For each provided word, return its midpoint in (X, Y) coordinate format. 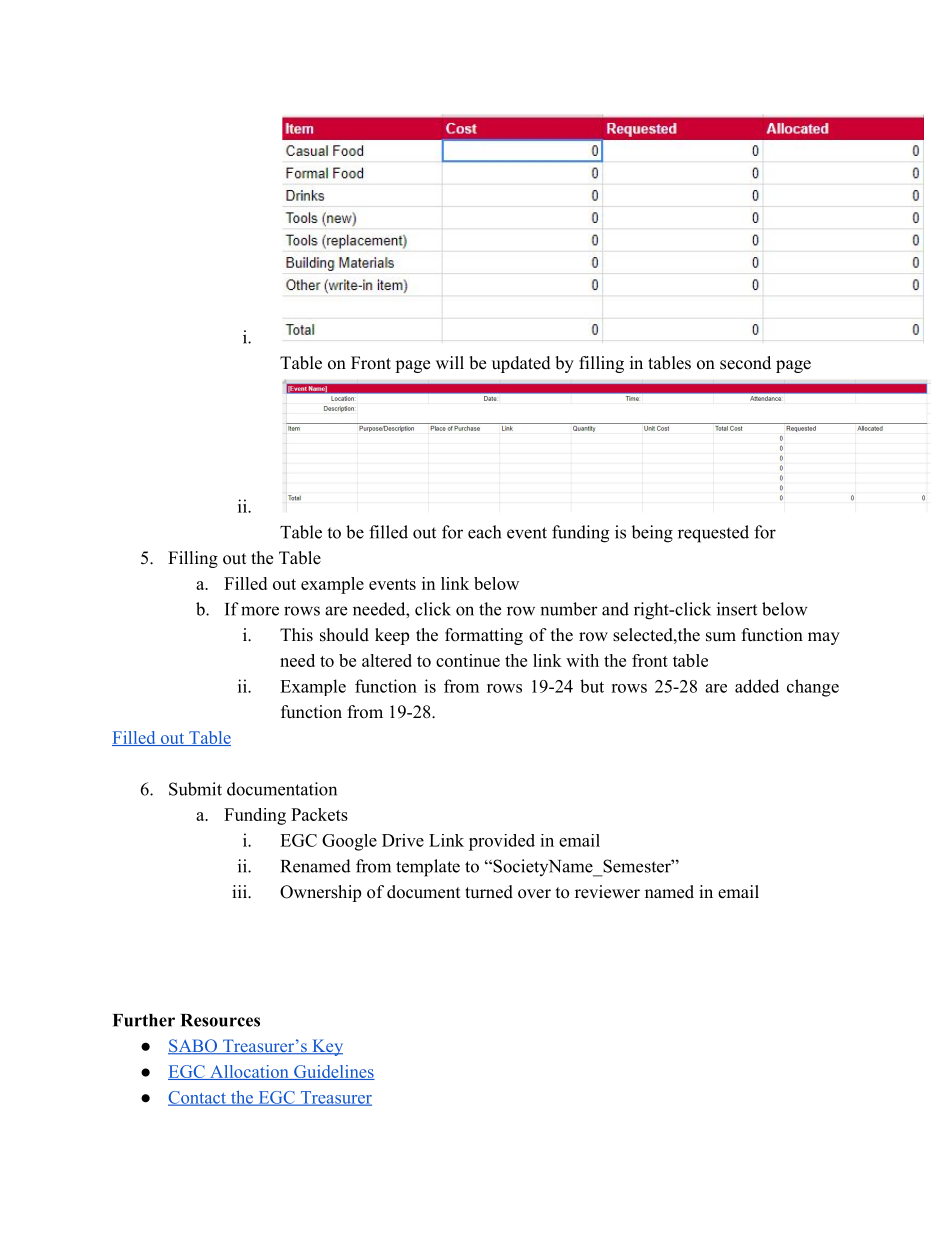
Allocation (249, 1072)
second (745, 363)
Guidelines (333, 1072)
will (450, 362)
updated (521, 364)
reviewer (607, 892)
